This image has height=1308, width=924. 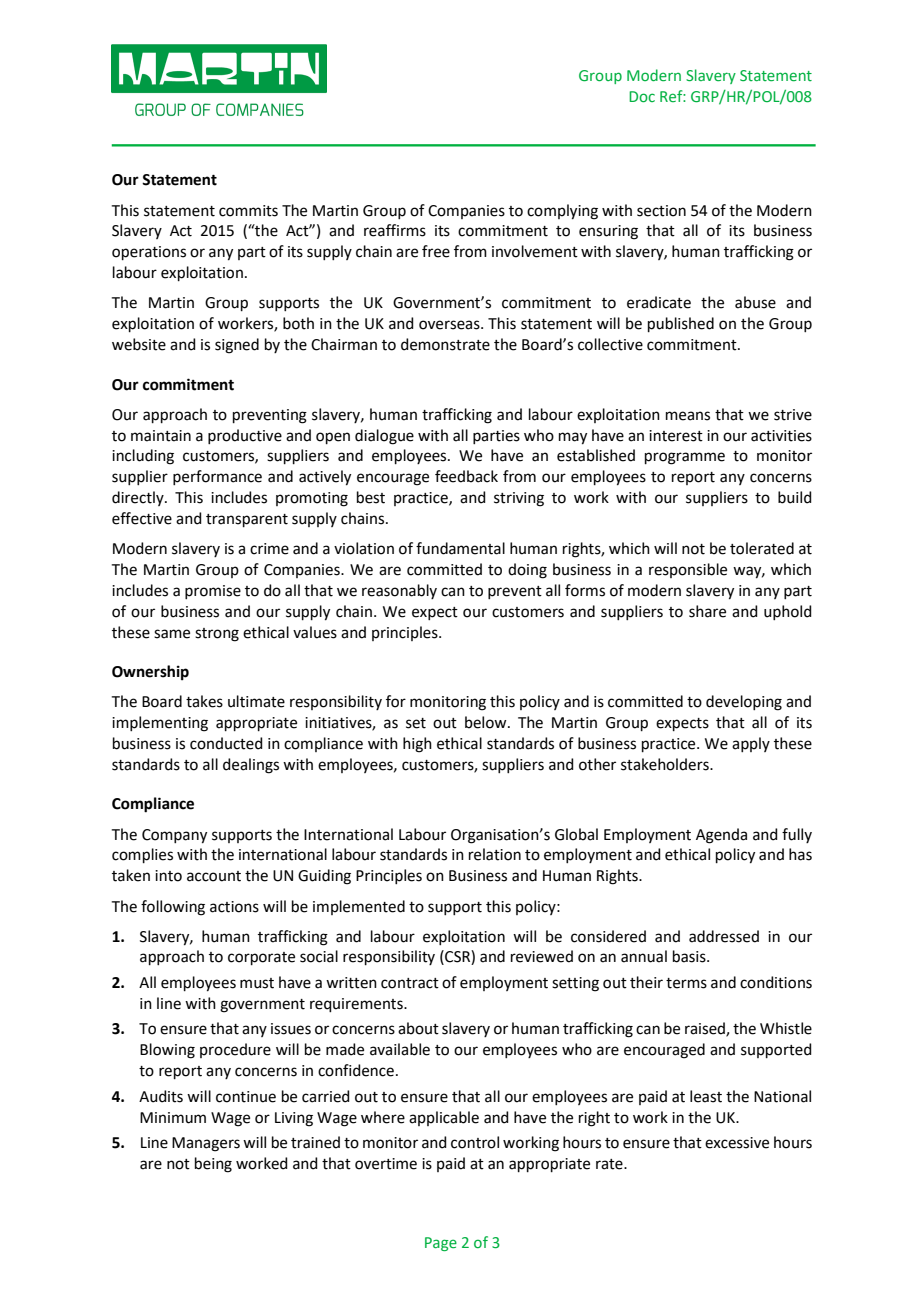 What do you see at coordinates (724, 936) in the image?
I see `addressed` at bounding box center [724, 936].
